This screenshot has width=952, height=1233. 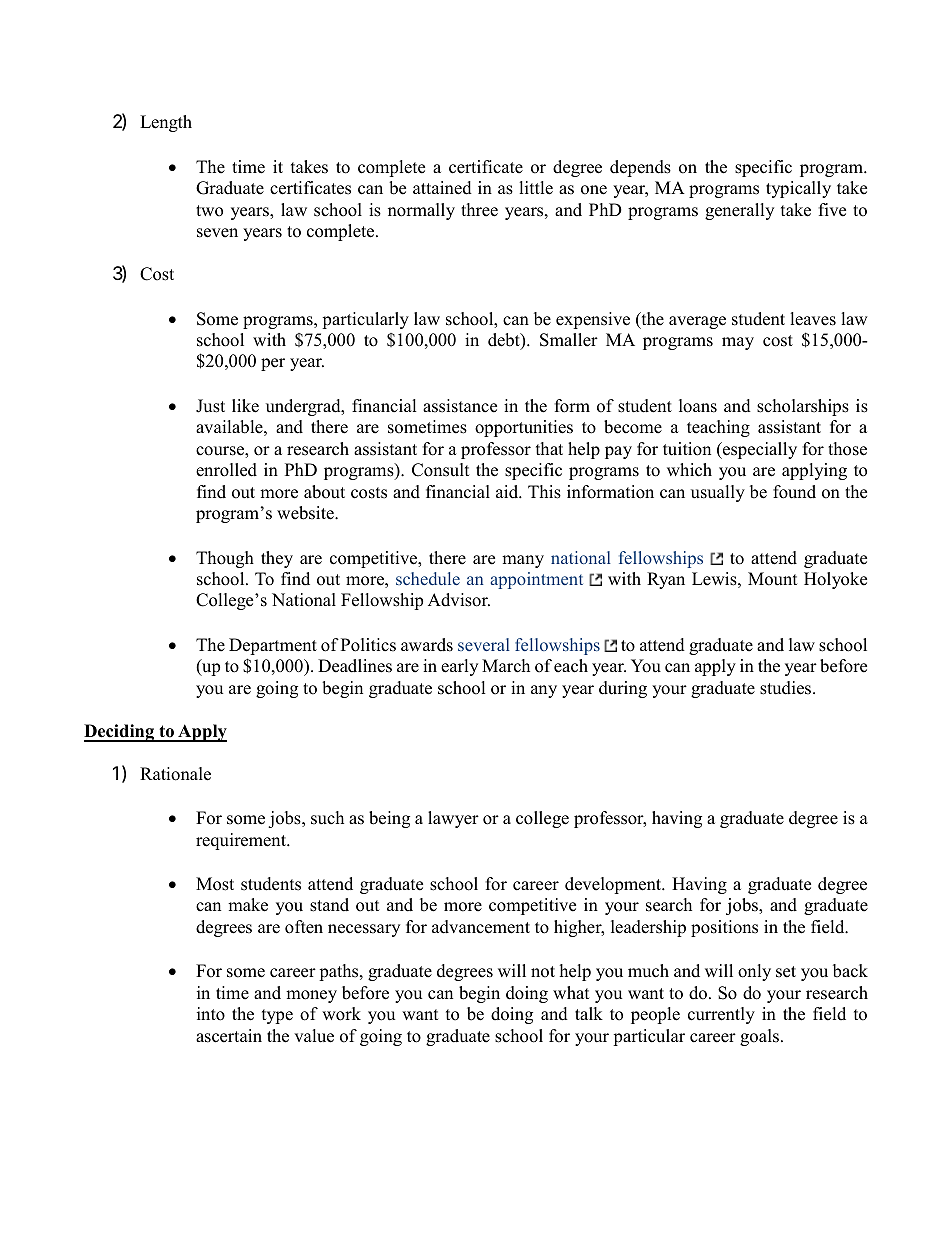 I want to click on typically, so click(x=798, y=189).
